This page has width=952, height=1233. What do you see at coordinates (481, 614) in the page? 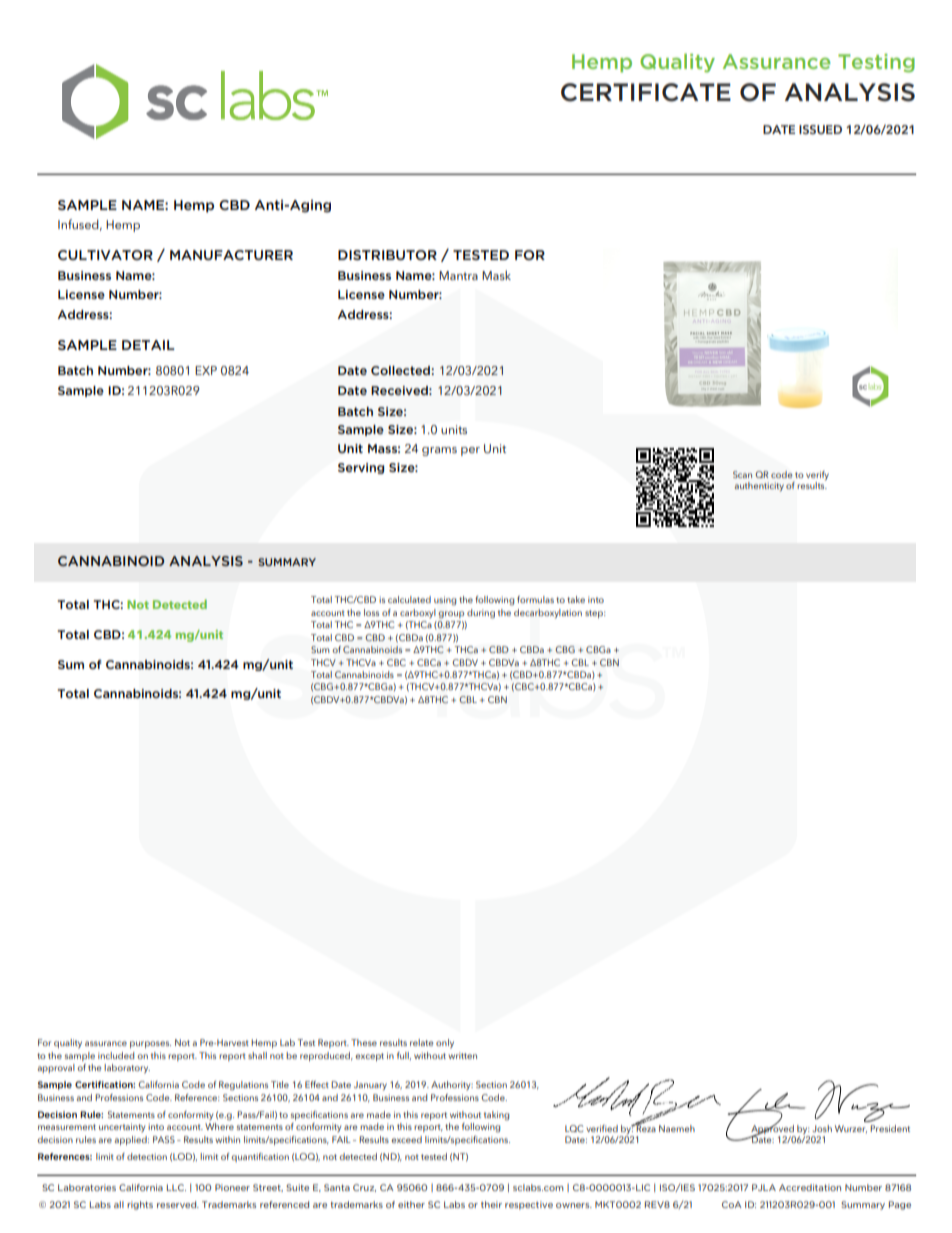
I see `during` at bounding box center [481, 614].
